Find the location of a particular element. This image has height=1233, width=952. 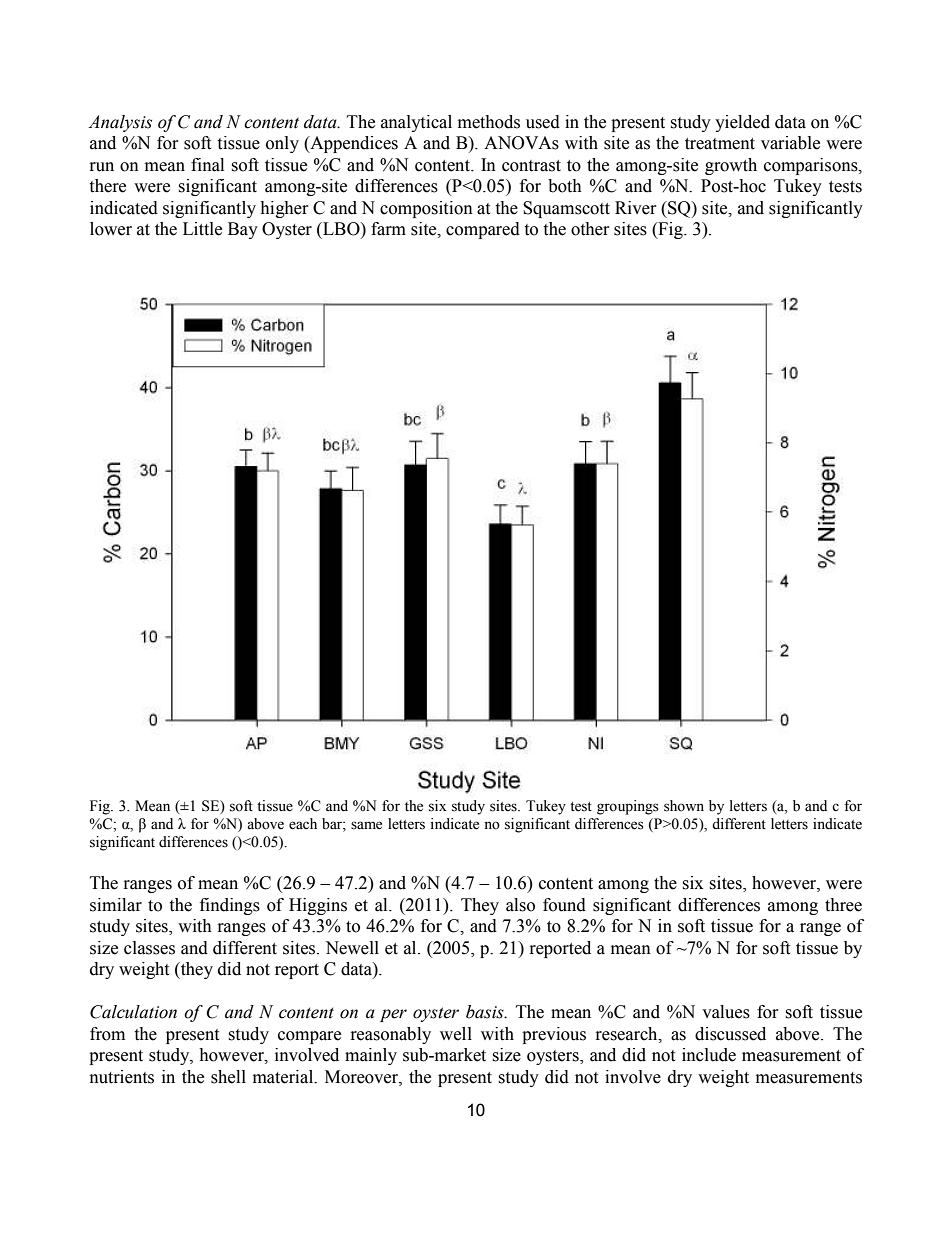

methods is located at coordinates (489, 122).
